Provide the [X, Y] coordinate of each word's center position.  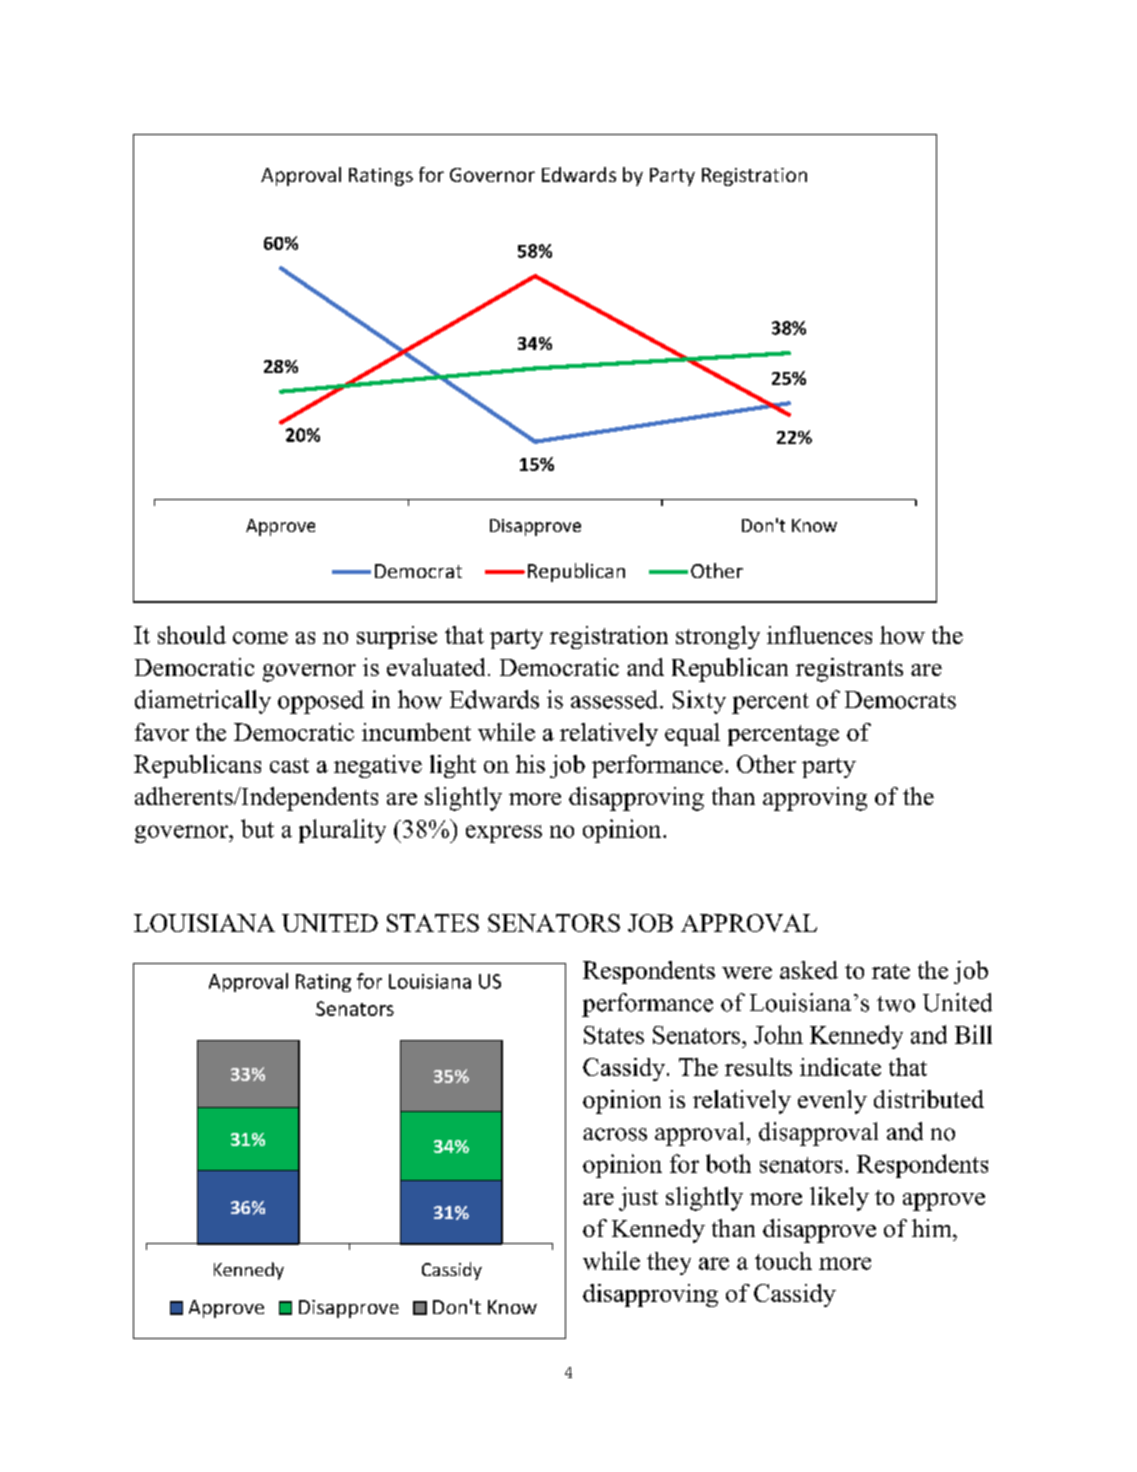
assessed [616, 699]
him [933, 1228]
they [669, 1263]
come [260, 638]
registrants [849, 670]
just [638, 1199]
